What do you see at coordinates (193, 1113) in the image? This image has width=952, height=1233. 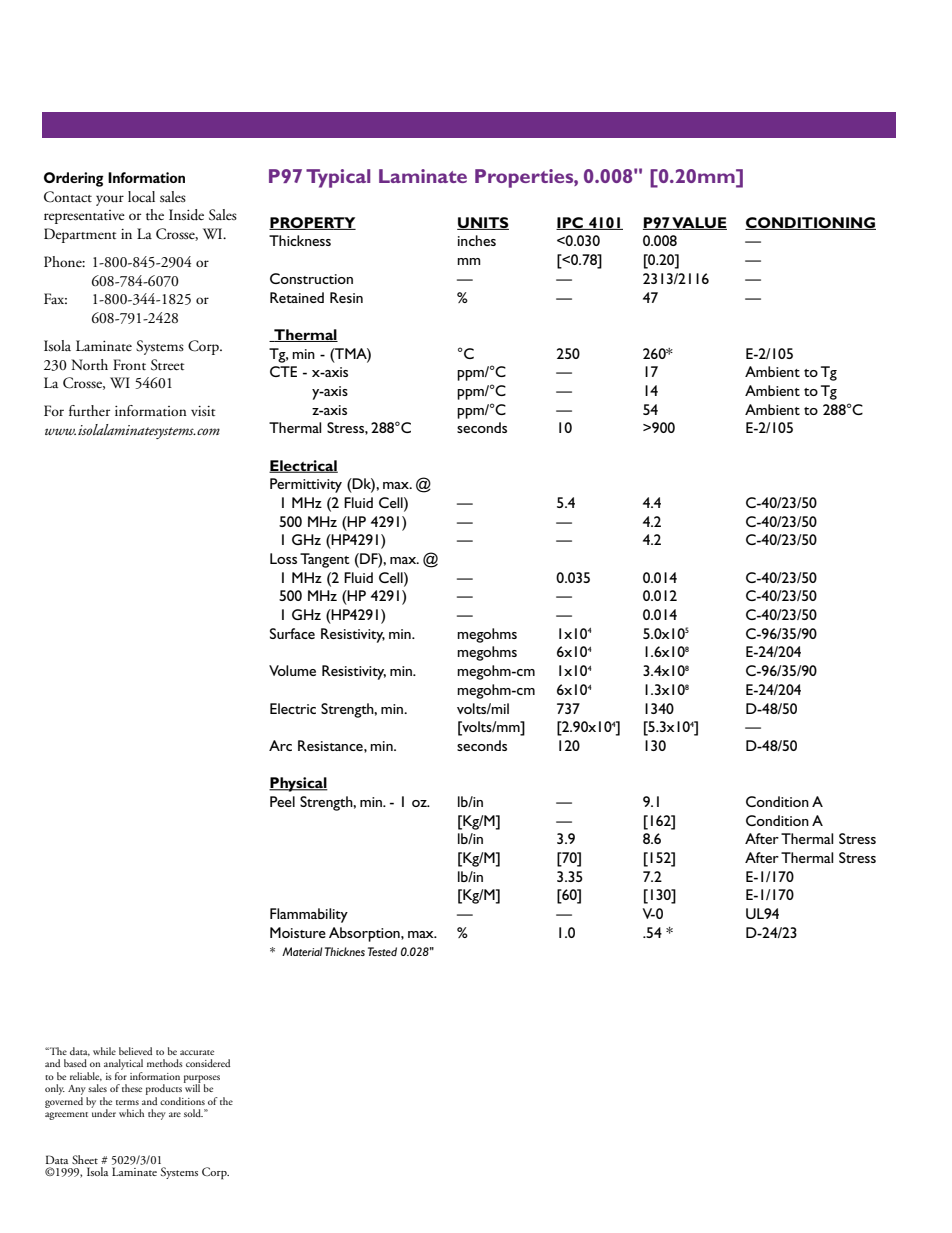 I see `sold` at bounding box center [193, 1113].
